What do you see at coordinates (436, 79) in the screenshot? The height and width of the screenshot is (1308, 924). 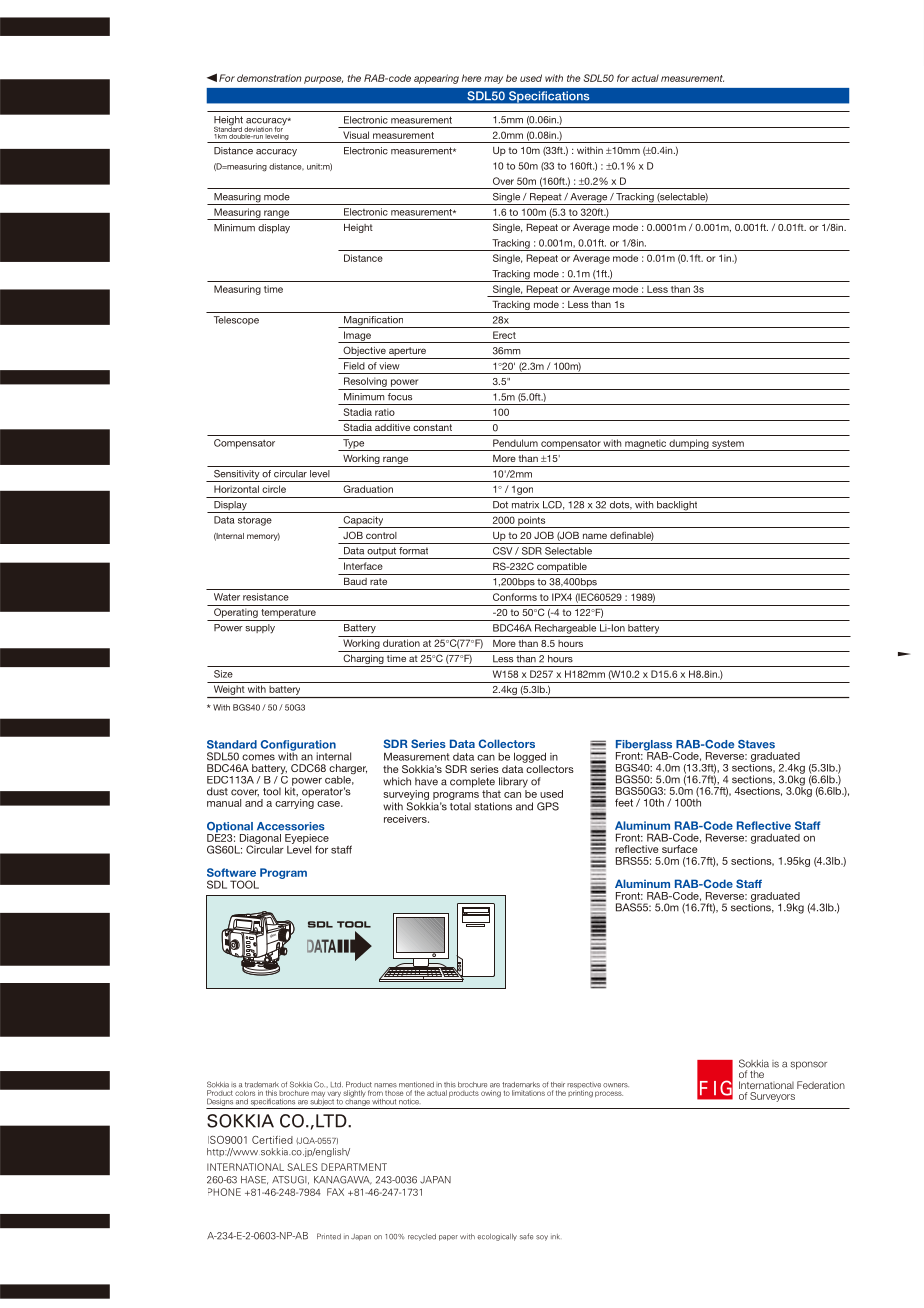 I see `appearing` at bounding box center [436, 79].
